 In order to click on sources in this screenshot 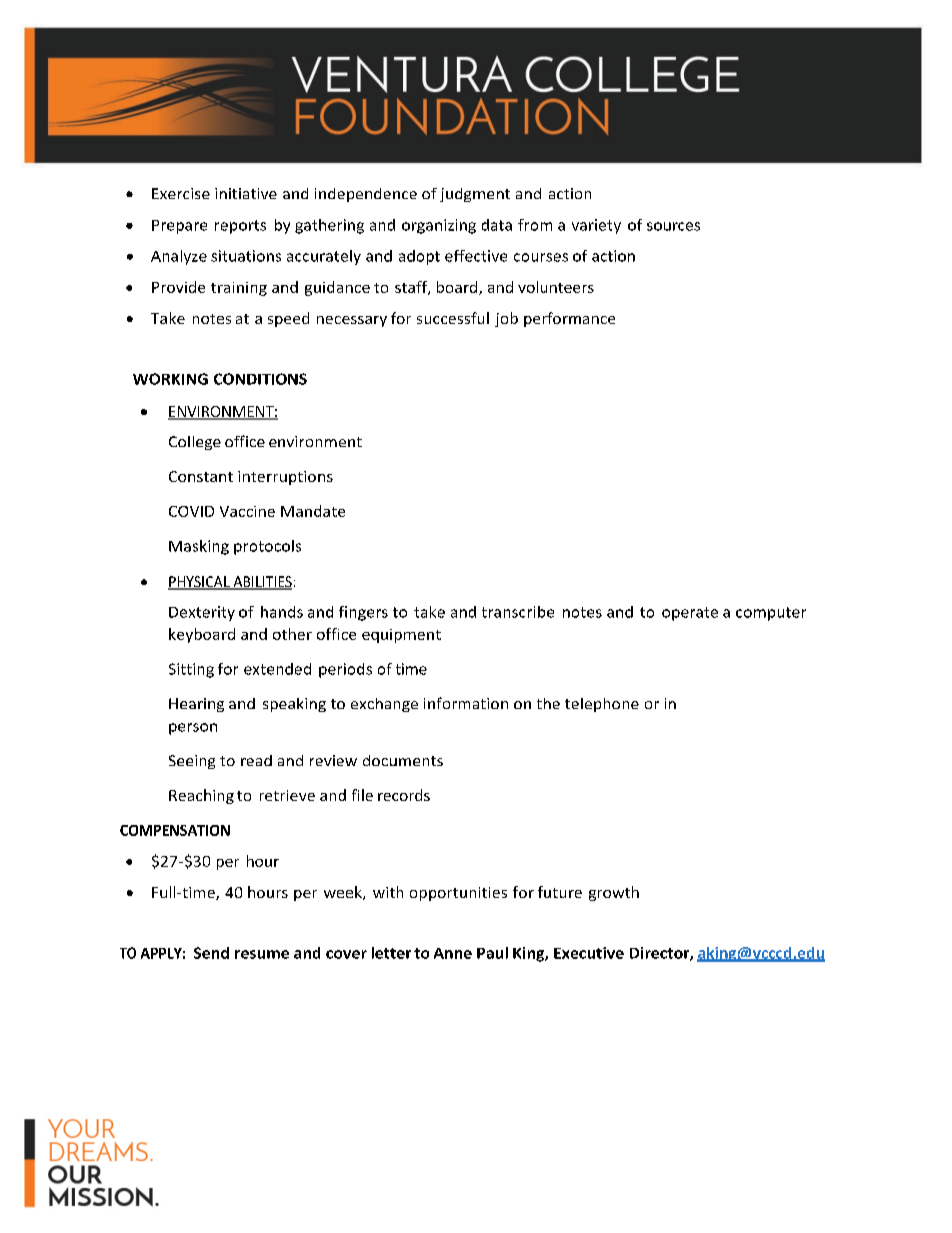, I will do `click(673, 226)`.
